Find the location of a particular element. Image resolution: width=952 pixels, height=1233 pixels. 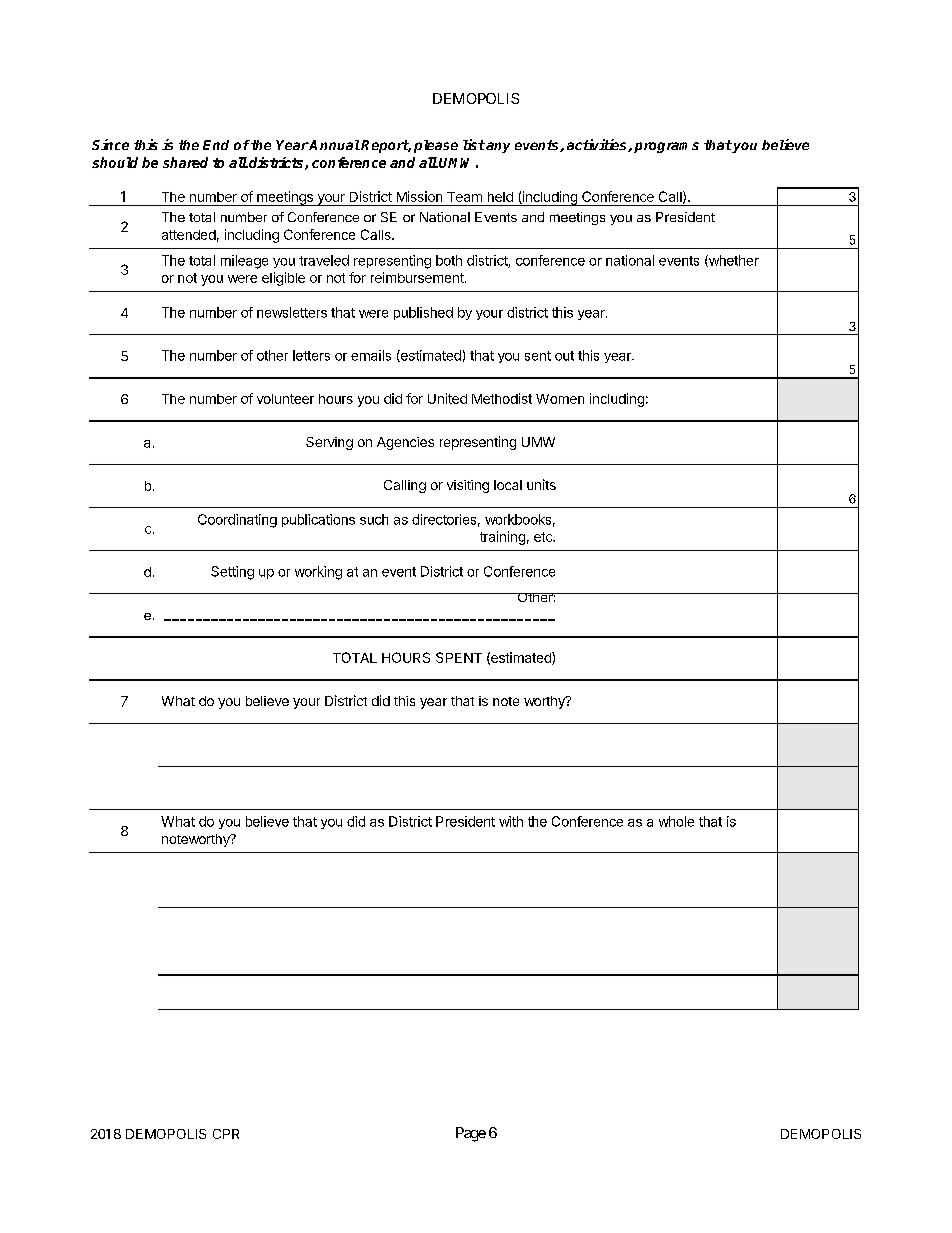

Mission is located at coordinates (419, 196).
